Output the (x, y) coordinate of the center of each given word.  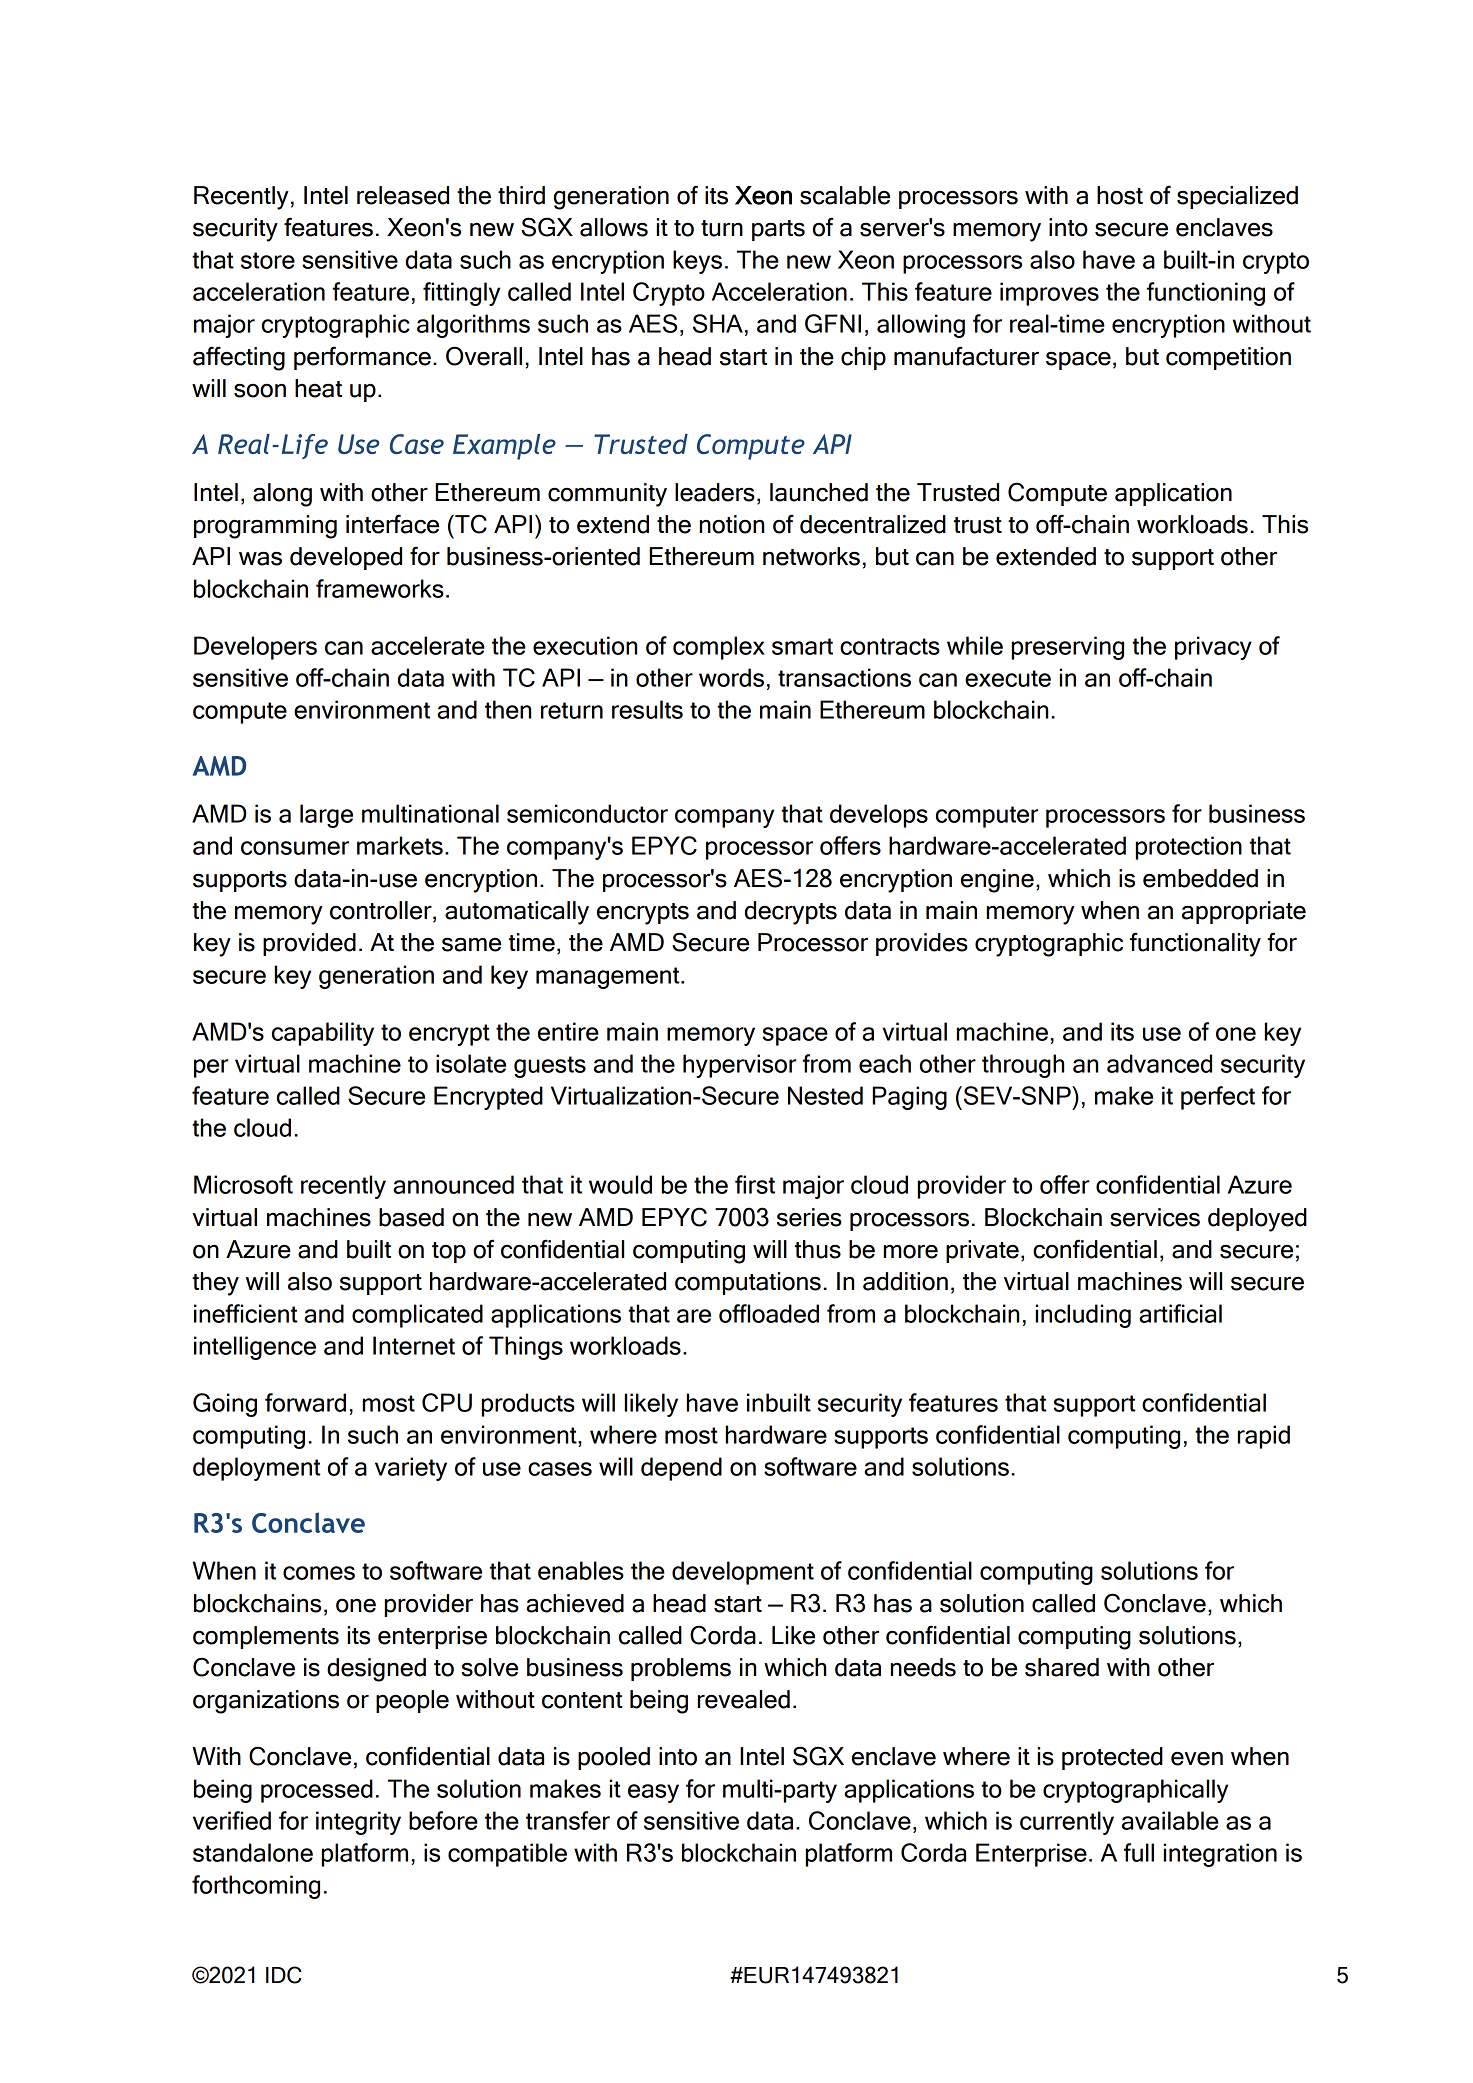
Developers (255, 648)
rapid (1264, 1437)
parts (778, 230)
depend (681, 1469)
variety (411, 1469)
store (268, 260)
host (1120, 195)
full (1139, 1852)
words (731, 677)
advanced (1159, 1063)
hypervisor (740, 1066)
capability (323, 1034)
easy (653, 1793)
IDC (284, 1975)
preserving (1068, 648)
